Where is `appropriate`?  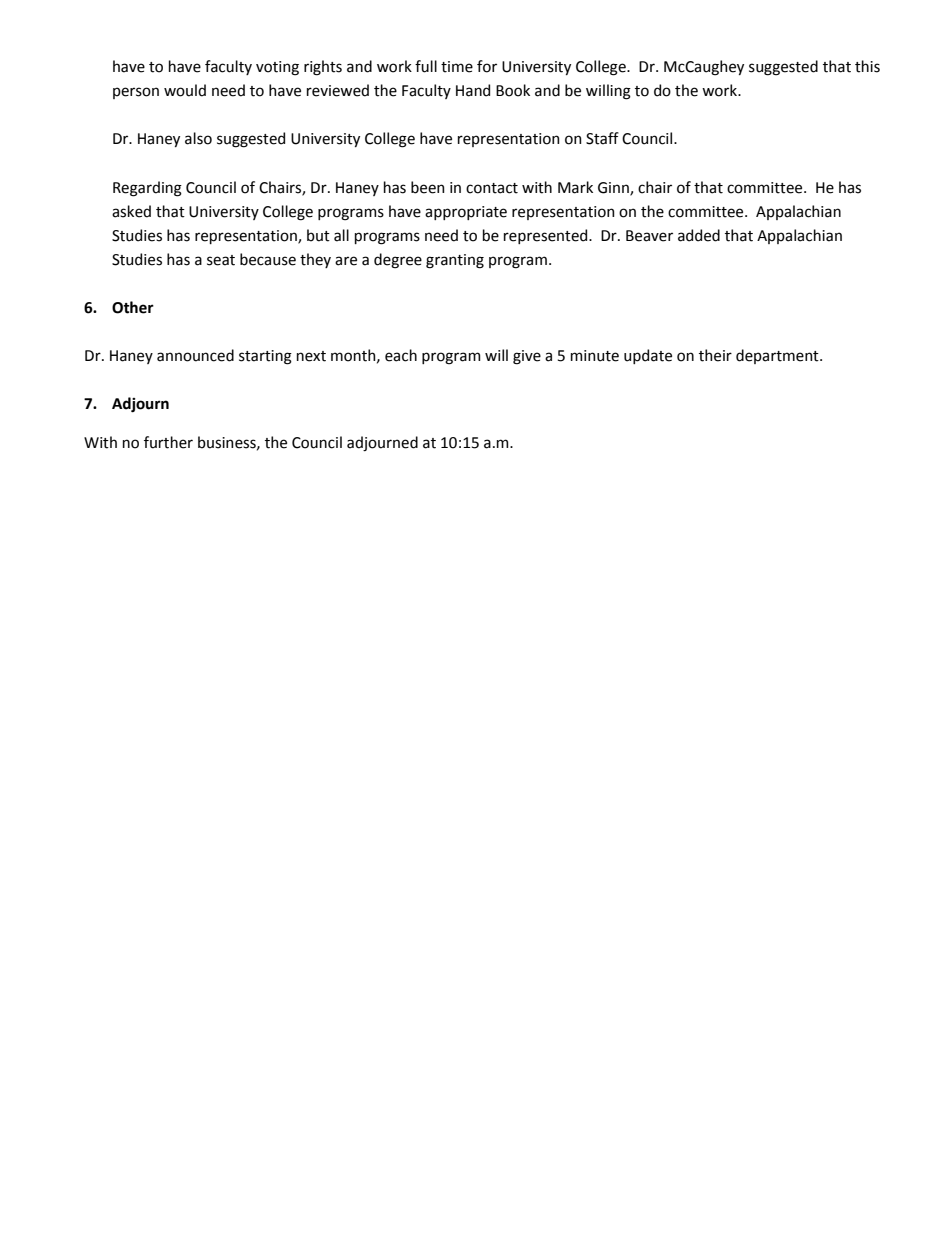 appropriate is located at coordinates (466, 213).
